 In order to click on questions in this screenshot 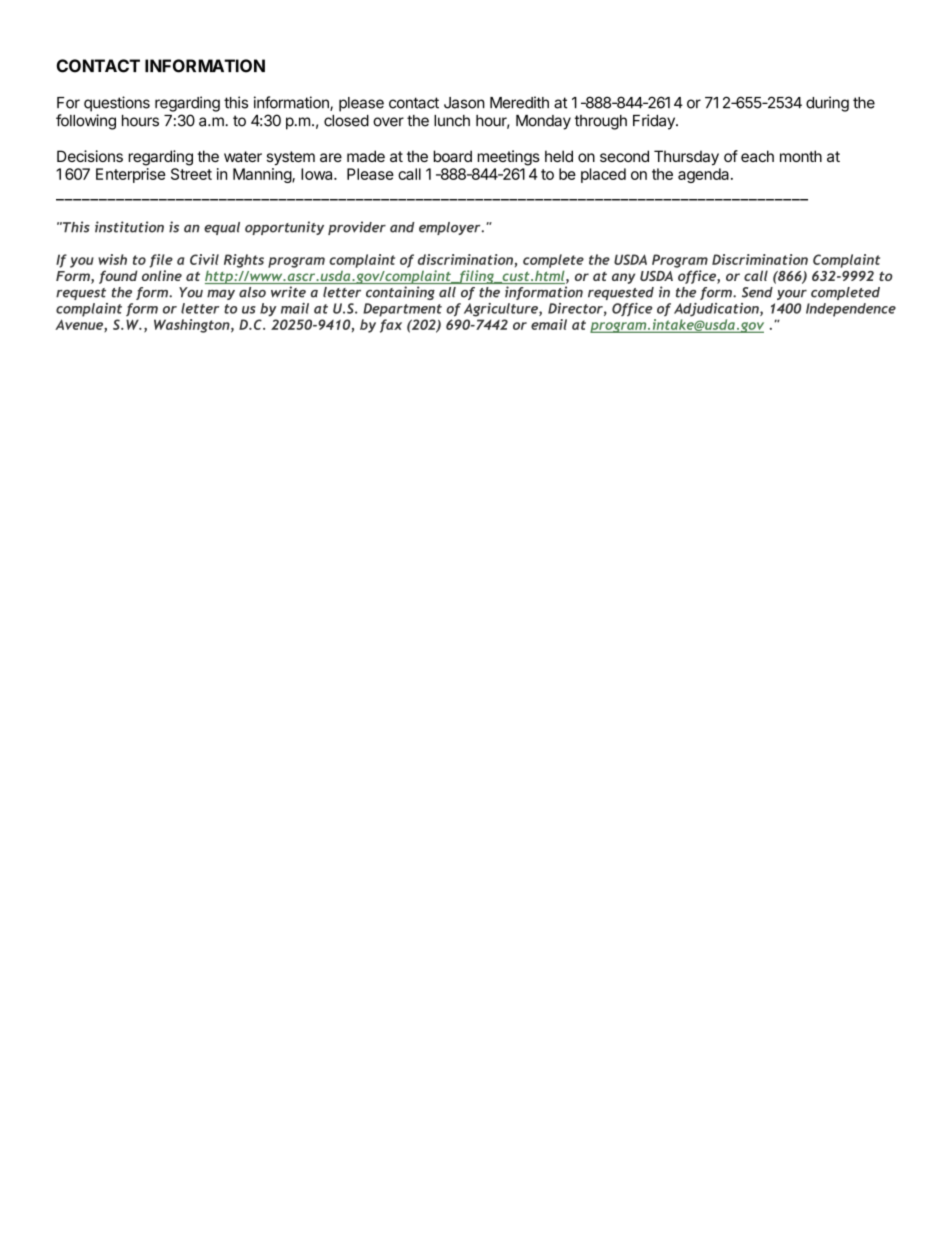, I will do `click(117, 104)`.
